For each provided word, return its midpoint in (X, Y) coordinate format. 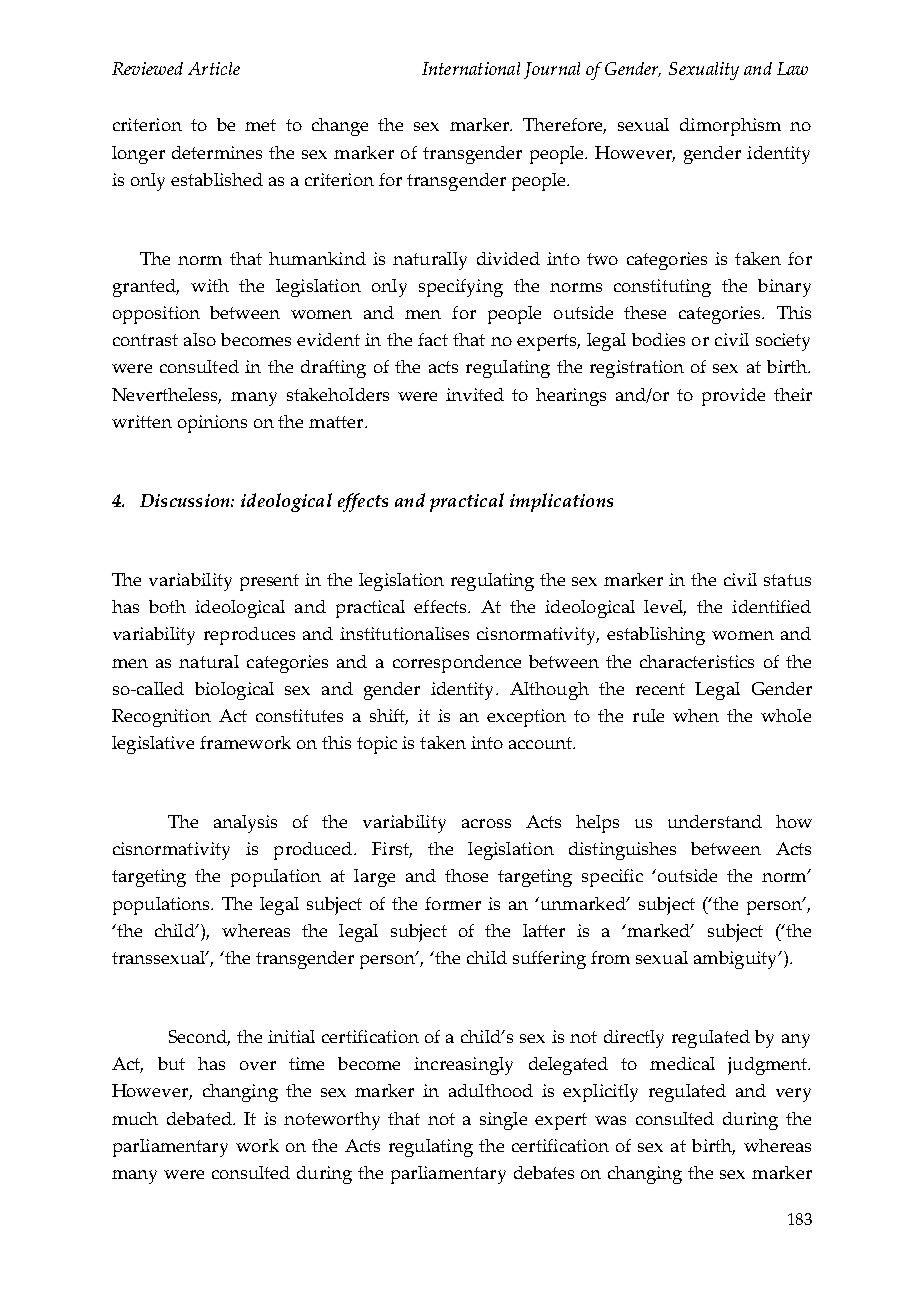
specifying (461, 288)
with (210, 285)
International (471, 68)
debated (200, 1118)
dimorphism (730, 127)
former (453, 903)
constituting (662, 288)
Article (214, 68)
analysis (245, 824)
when (696, 715)
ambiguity (737, 960)
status (787, 580)
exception (526, 718)
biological (234, 691)
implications (561, 502)
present (269, 582)
